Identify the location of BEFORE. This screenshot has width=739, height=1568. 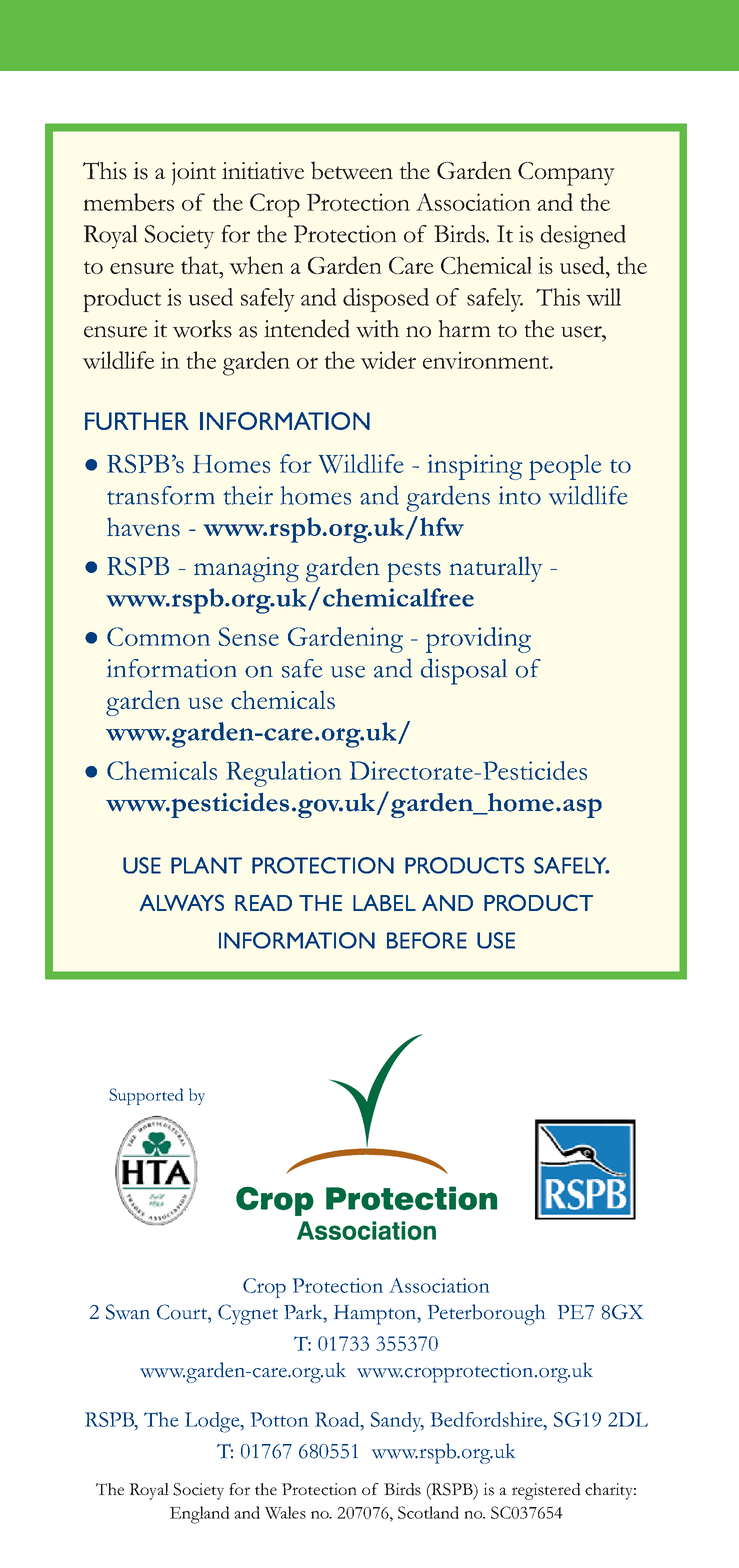
(427, 940).
